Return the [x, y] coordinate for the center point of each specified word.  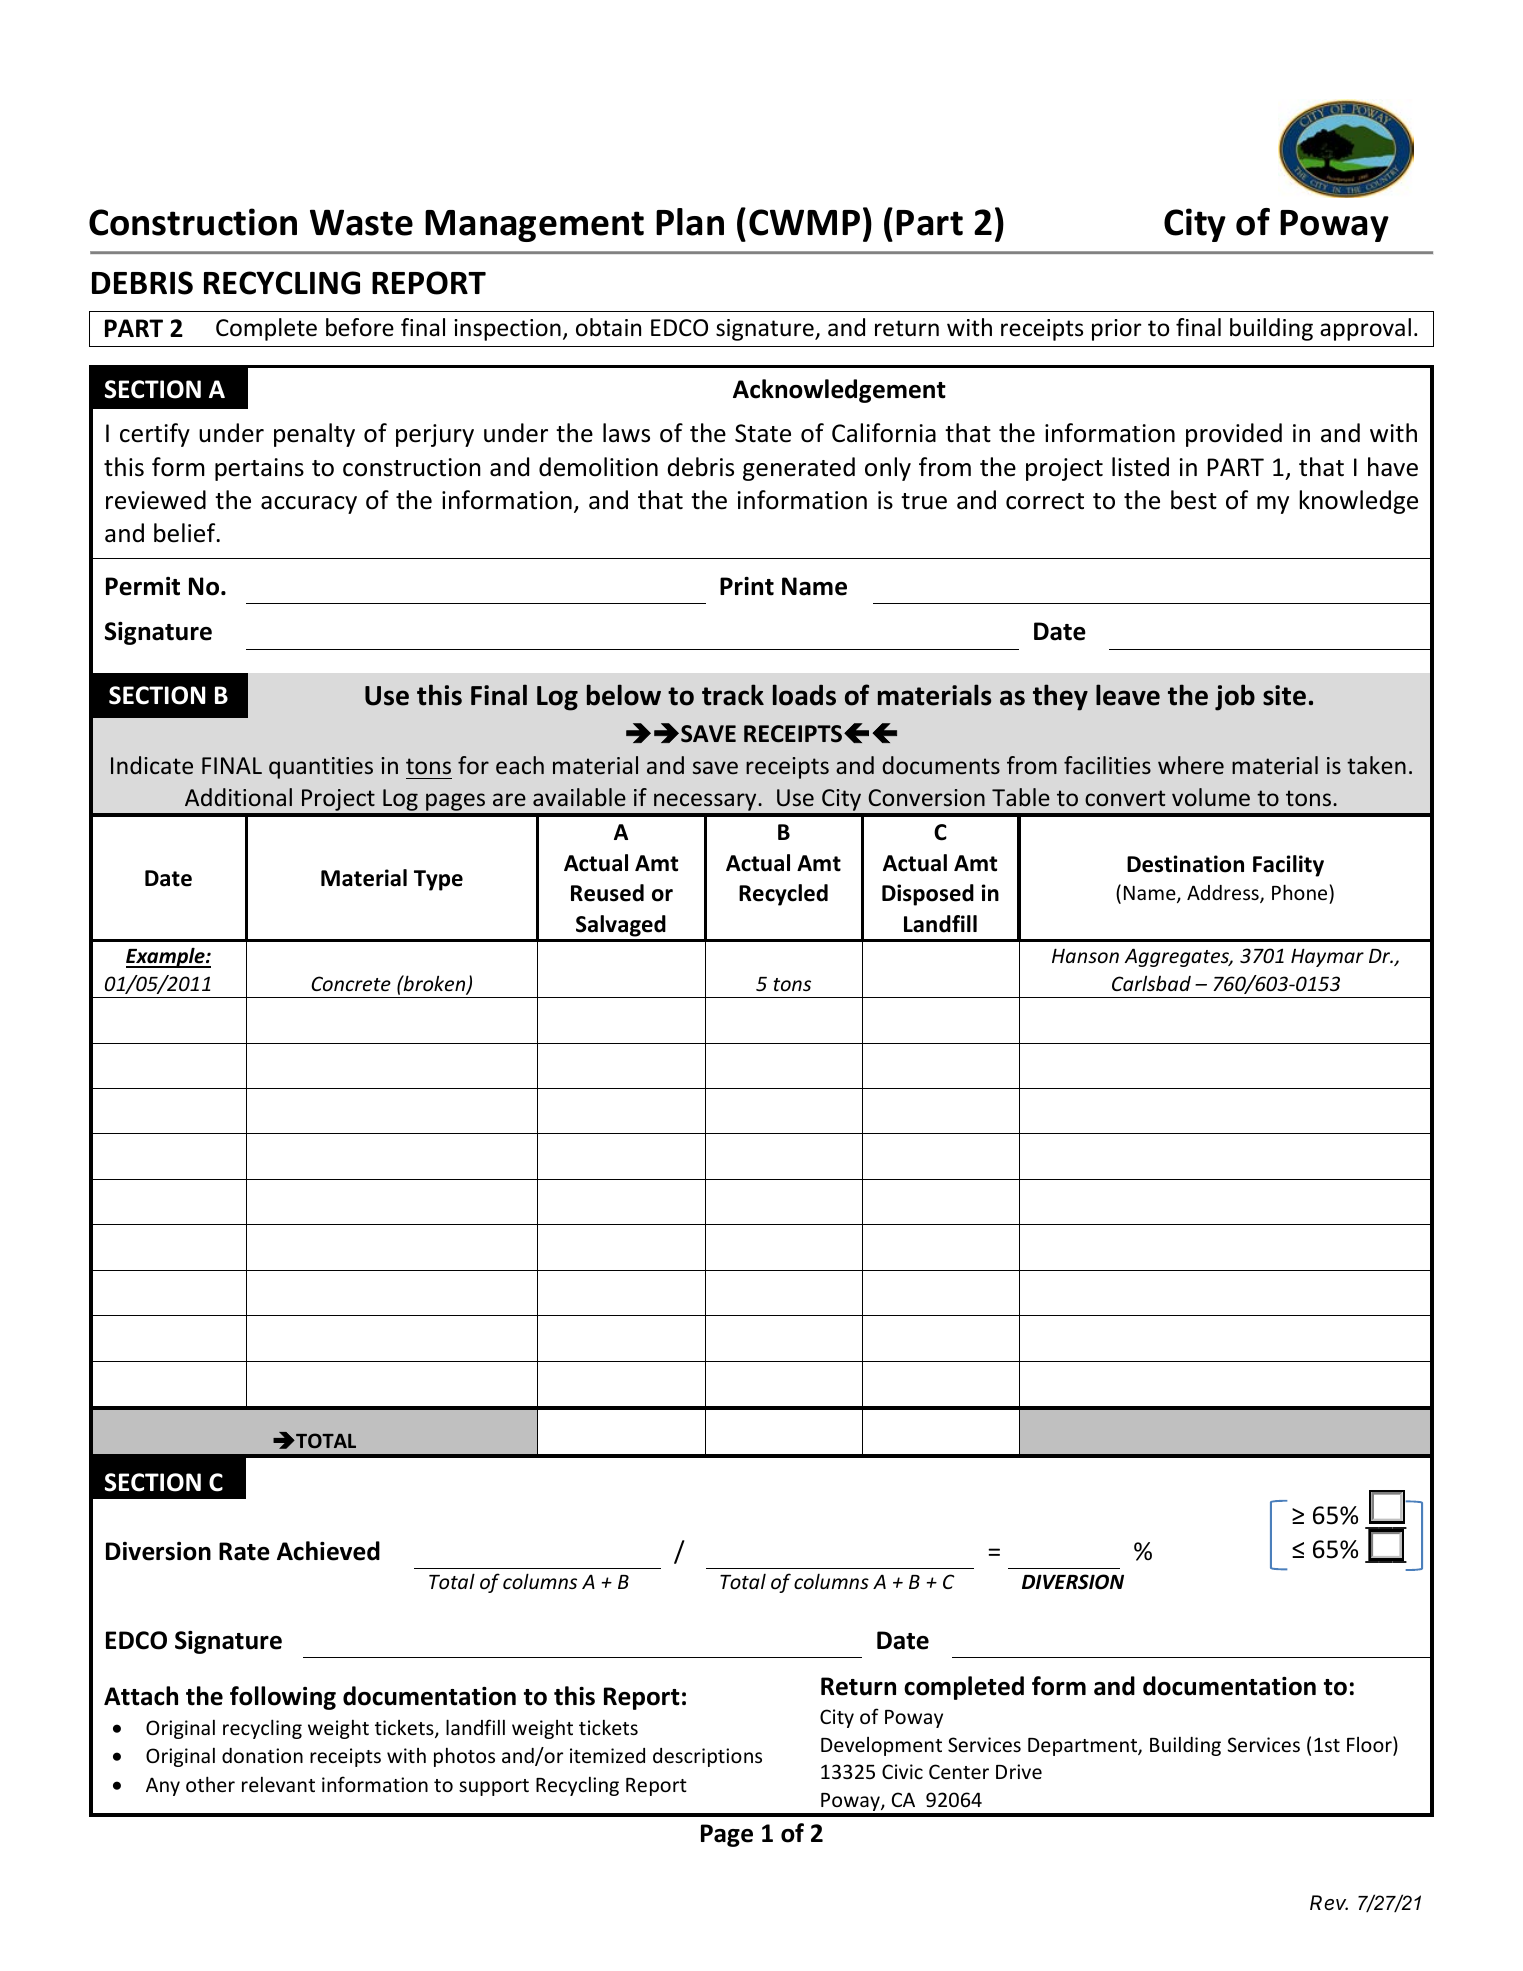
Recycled [783, 895]
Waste [361, 222]
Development [881, 1746]
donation [262, 1755]
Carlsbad [1151, 983]
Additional [238, 797]
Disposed [928, 895]
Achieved [328, 1551]
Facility [1288, 866]
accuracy [309, 505]
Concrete [351, 983]
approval [1365, 329]
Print [747, 586]
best [1194, 500]
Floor [1370, 1745]
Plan [690, 222]
